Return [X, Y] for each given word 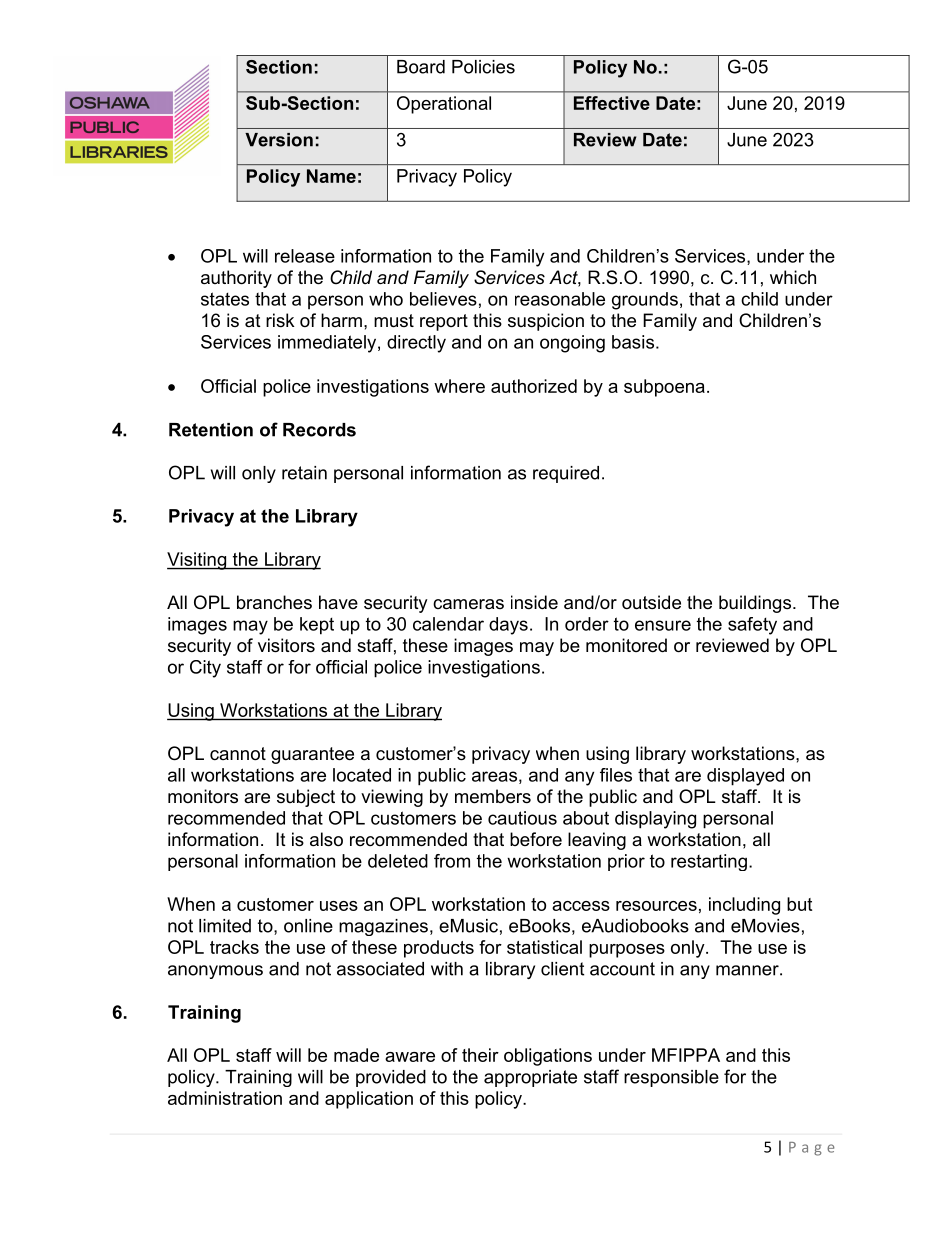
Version [279, 140]
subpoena [664, 388]
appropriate [530, 1078]
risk [280, 320]
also [326, 839]
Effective [612, 103]
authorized [534, 386]
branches [274, 602]
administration [225, 1098]
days [508, 626]
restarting [709, 862]
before [536, 839]
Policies [483, 67]
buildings [756, 604]
